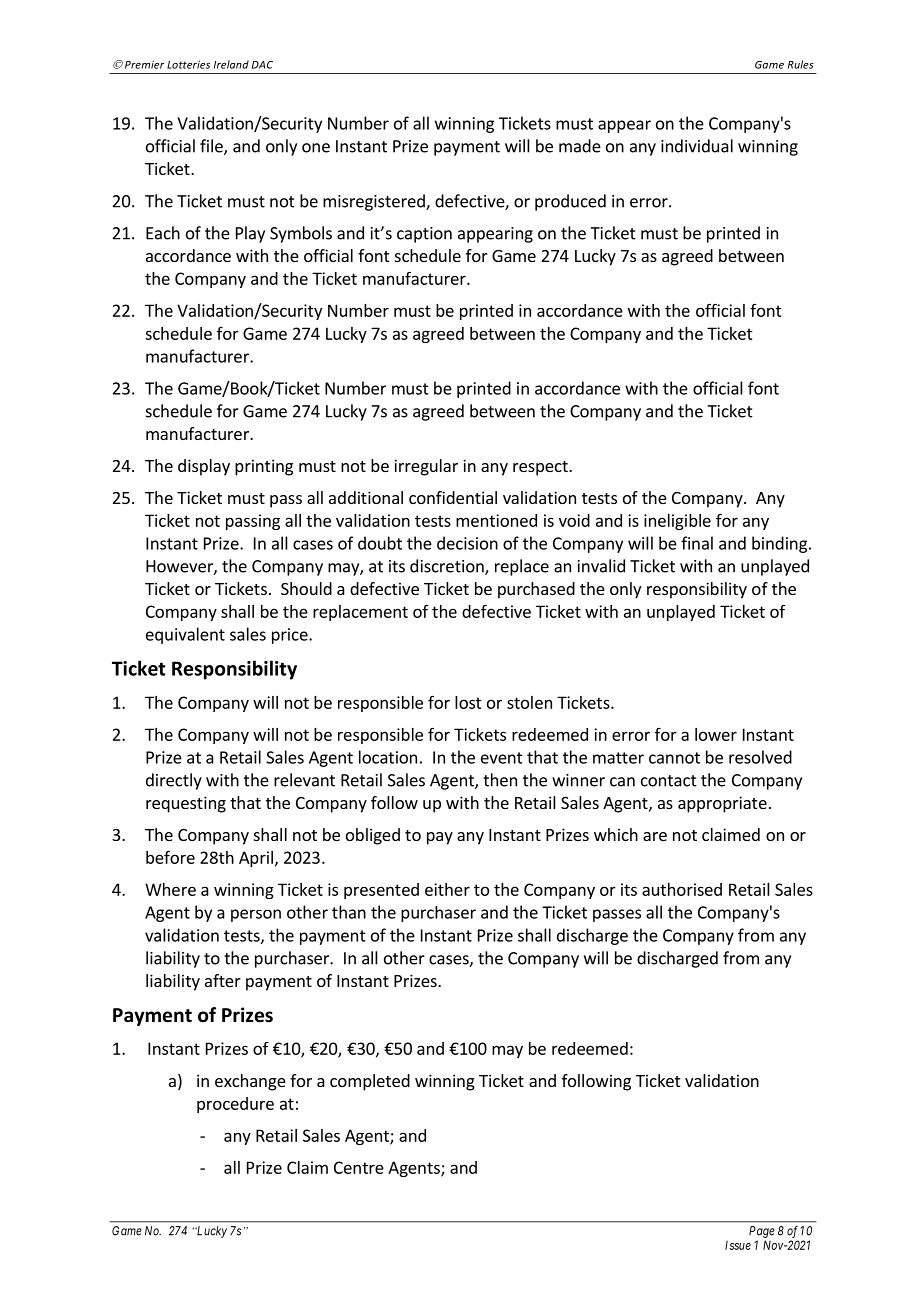 Image resolution: width=924 pixels, height=1308 pixels. I want to click on appropriate, so click(722, 804).
